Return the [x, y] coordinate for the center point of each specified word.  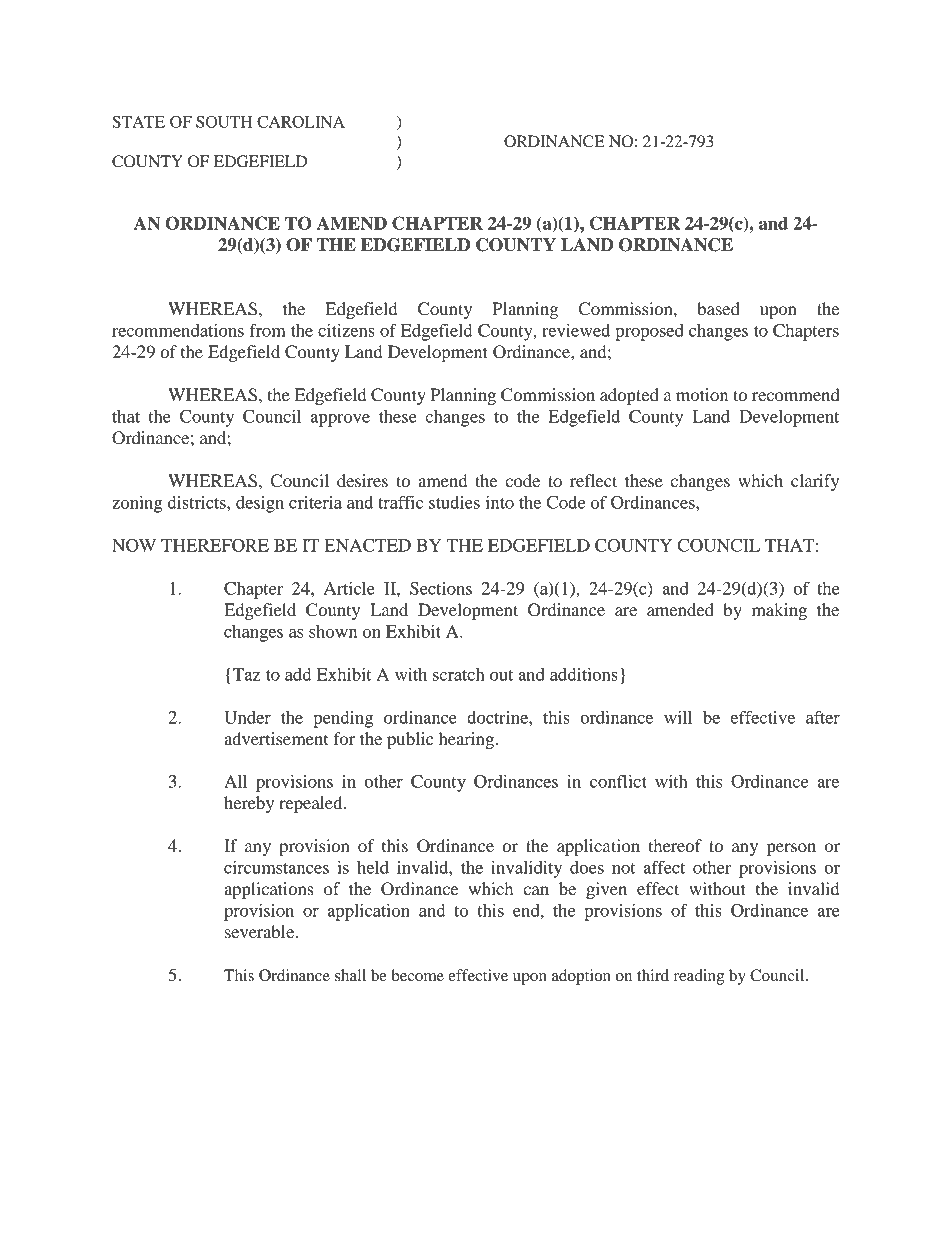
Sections [441, 588]
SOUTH [224, 122]
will [678, 717]
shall [350, 975]
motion [702, 394]
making [779, 611]
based [718, 308]
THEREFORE [215, 545]
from [268, 330]
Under [247, 717]
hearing [468, 740]
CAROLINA [301, 122]
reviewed [576, 330]
